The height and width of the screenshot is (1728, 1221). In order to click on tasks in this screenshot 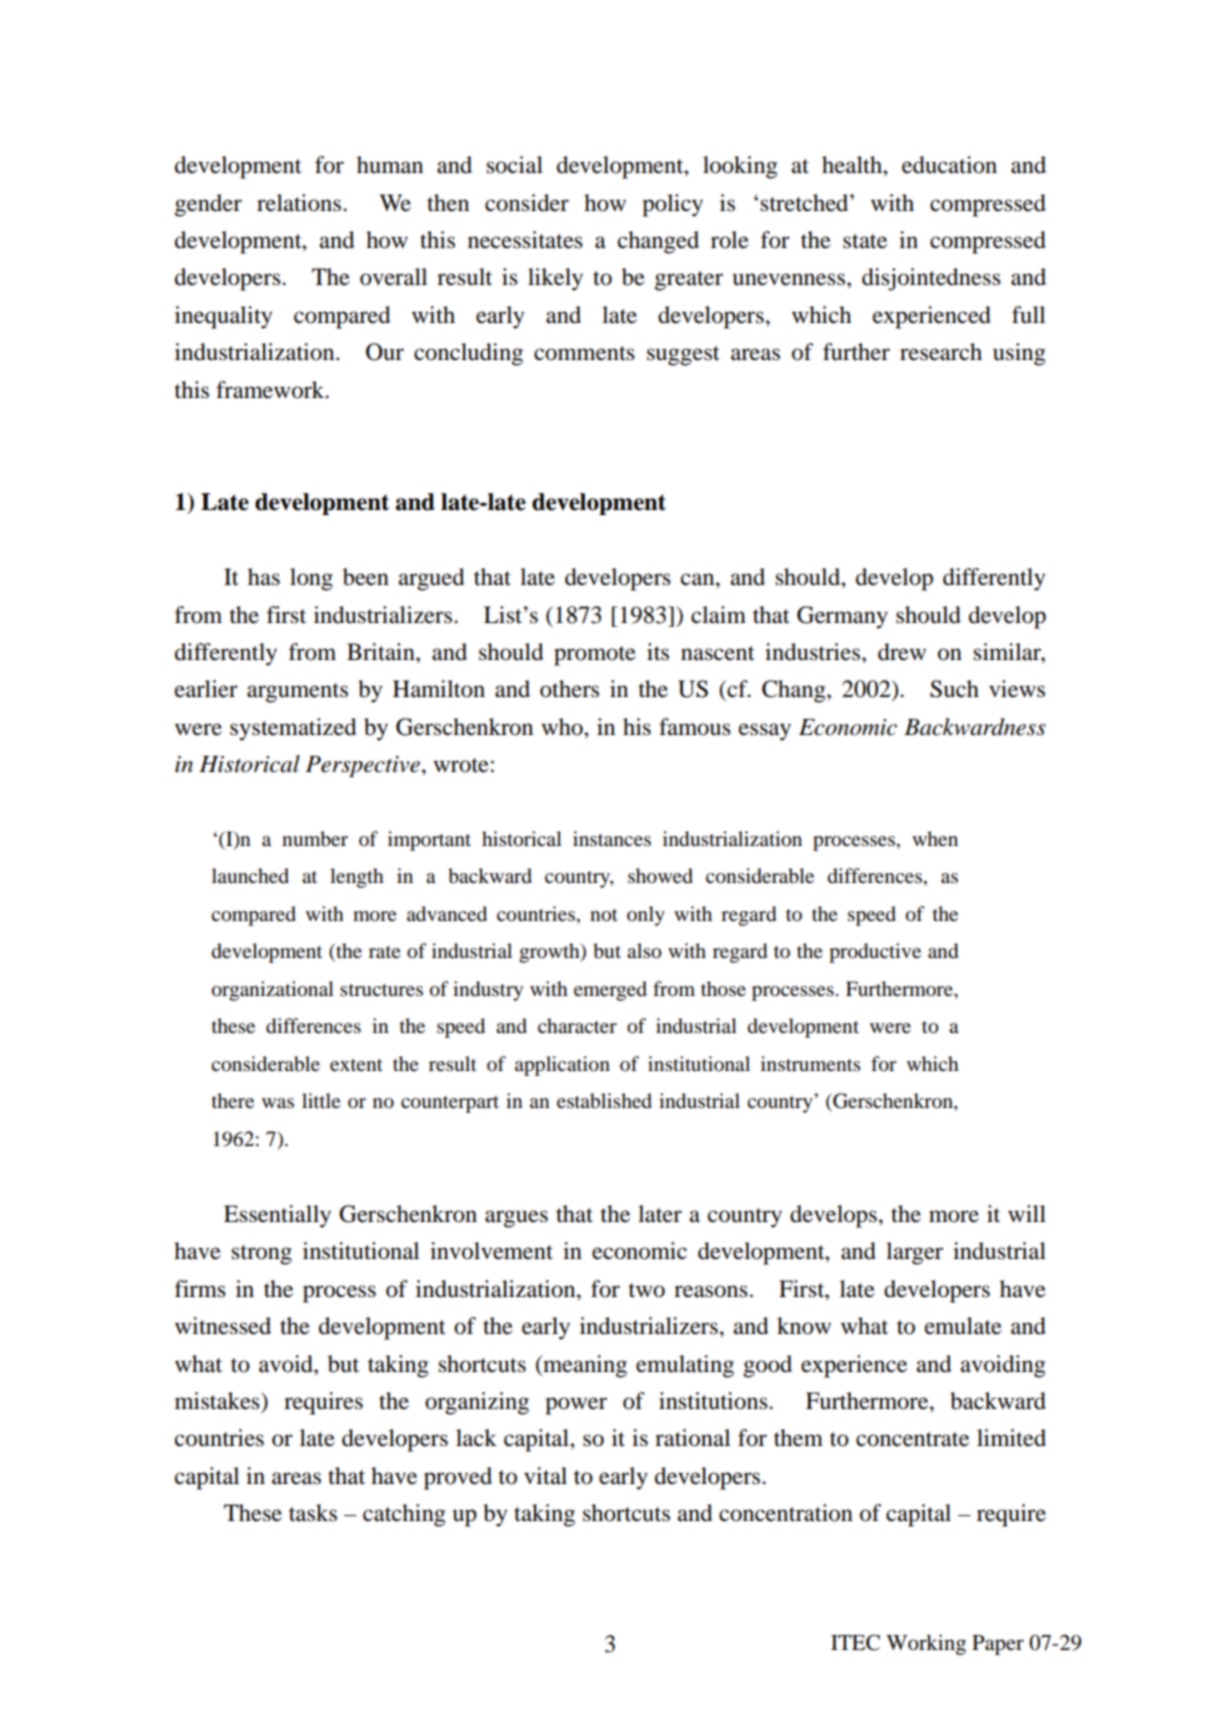, I will do `click(313, 1513)`.
